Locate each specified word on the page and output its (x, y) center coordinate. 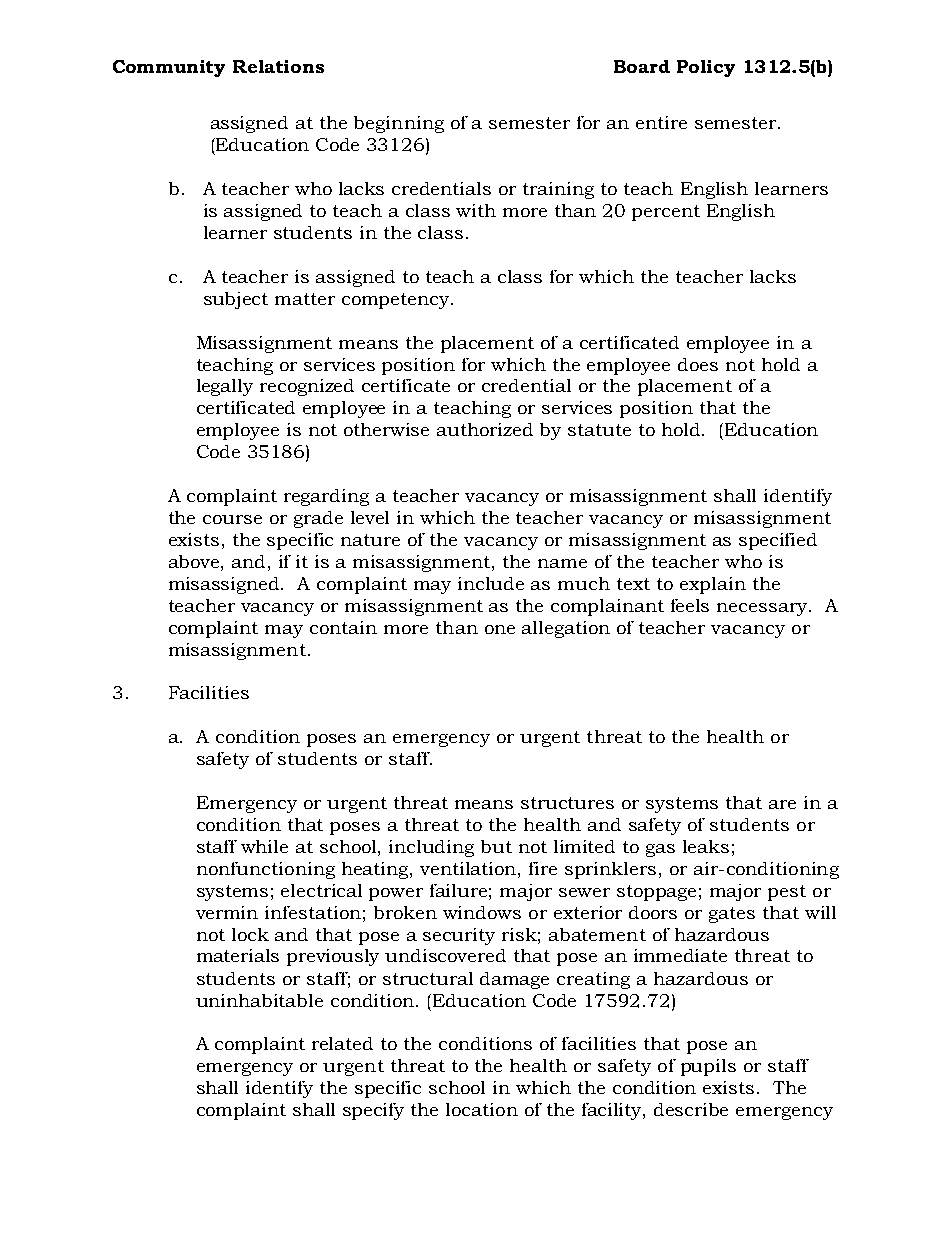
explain (713, 585)
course (232, 519)
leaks (706, 846)
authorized (485, 429)
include (491, 583)
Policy (706, 68)
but (496, 846)
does (698, 364)
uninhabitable (259, 1000)
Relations (278, 66)
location (482, 1109)
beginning (399, 124)
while (264, 846)
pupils (708, 1067)
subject (236, 300)
